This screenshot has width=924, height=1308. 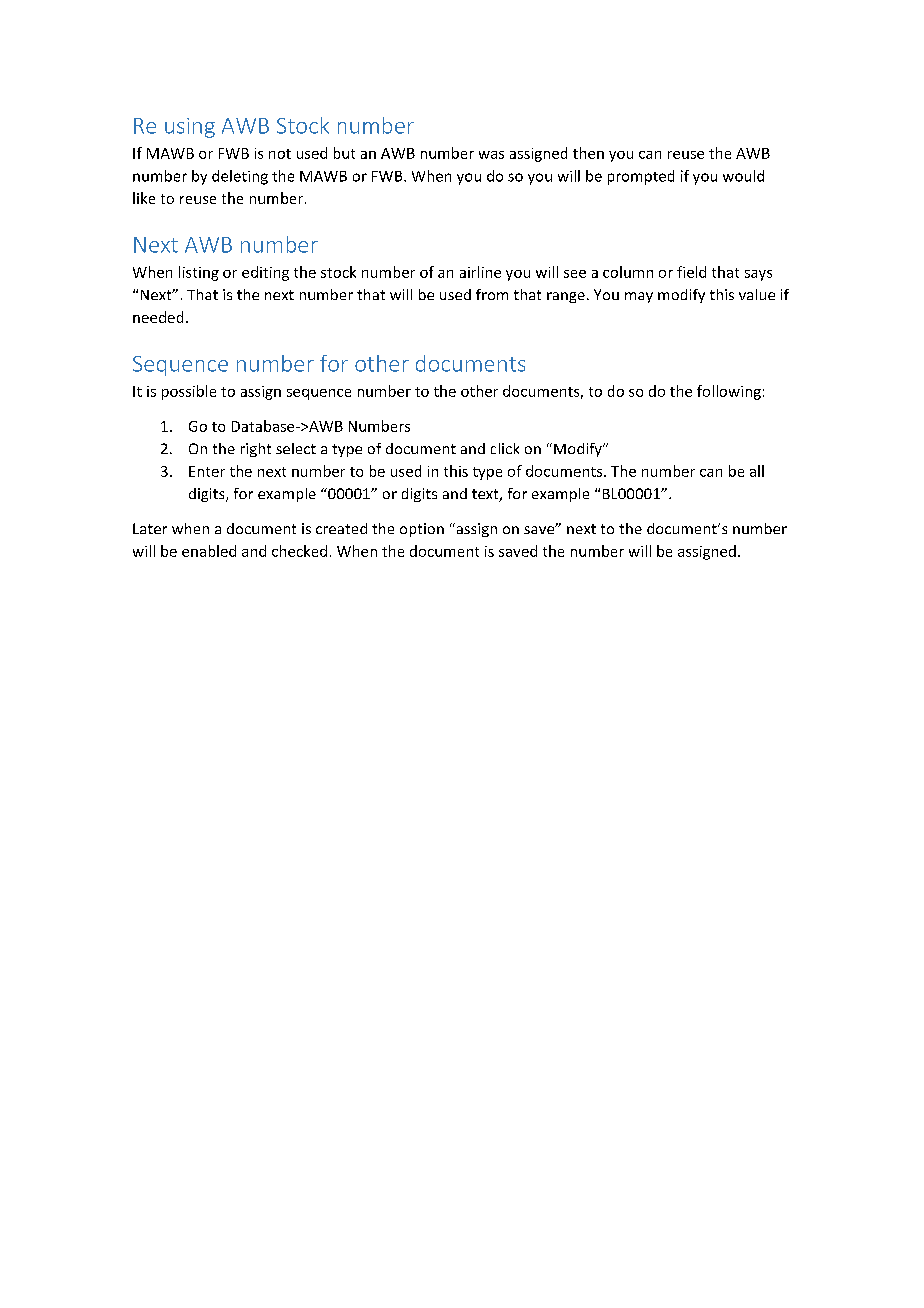 I want to click on enabled, so click(x=209, y=551).
